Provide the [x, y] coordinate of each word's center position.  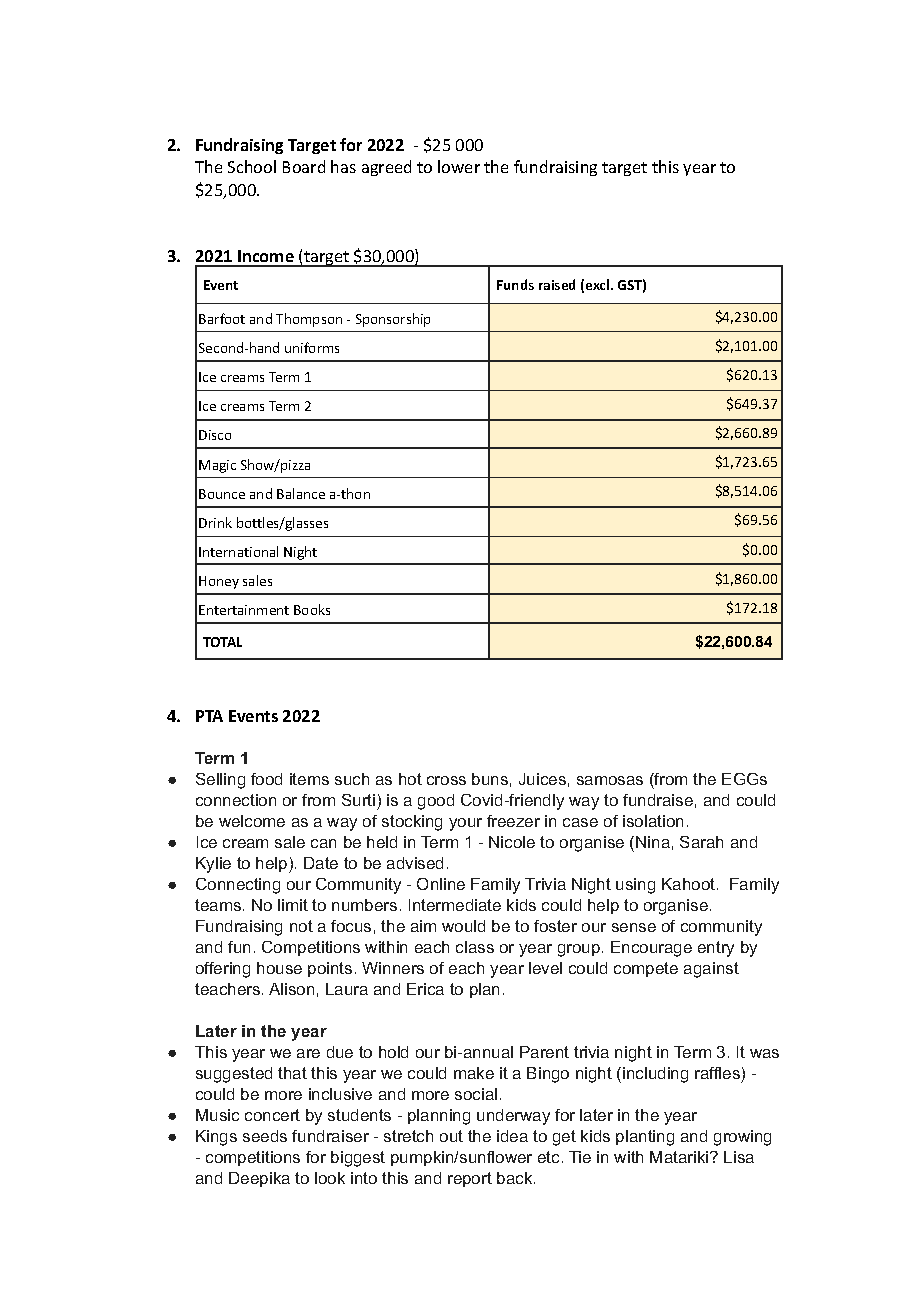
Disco [215, 435]
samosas [610, 780]
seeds [265, 1136]
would [463, 926]
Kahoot [690, 884]
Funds [515, 284]
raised [557, 284]
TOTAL [222, 642]
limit [293, 905]
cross [446, 780]
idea [512, 1136]
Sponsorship [393, 320]
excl [599, 284]
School [252, 166]
